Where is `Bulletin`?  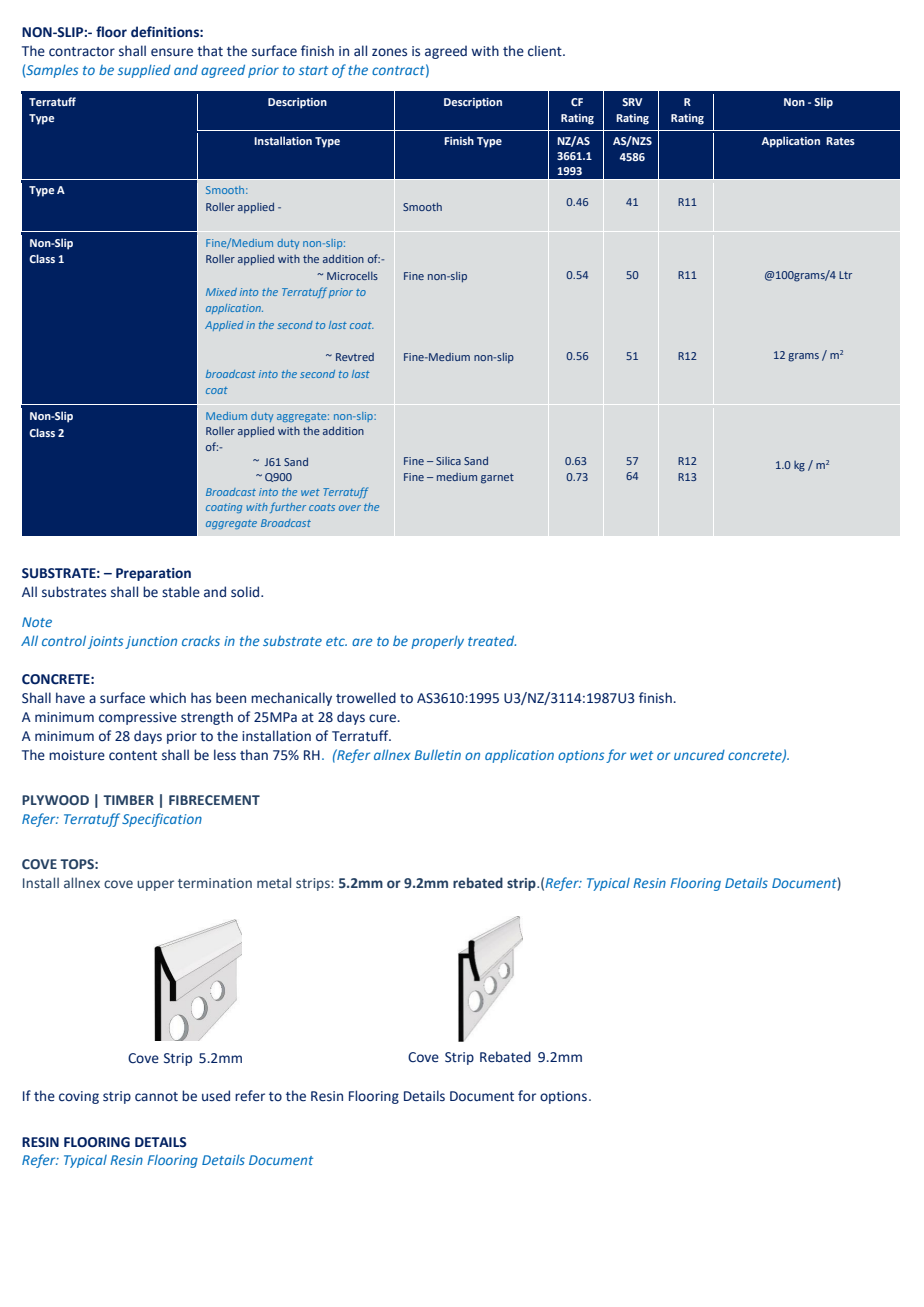
Bulletin is located at coordinates (437, 754).
